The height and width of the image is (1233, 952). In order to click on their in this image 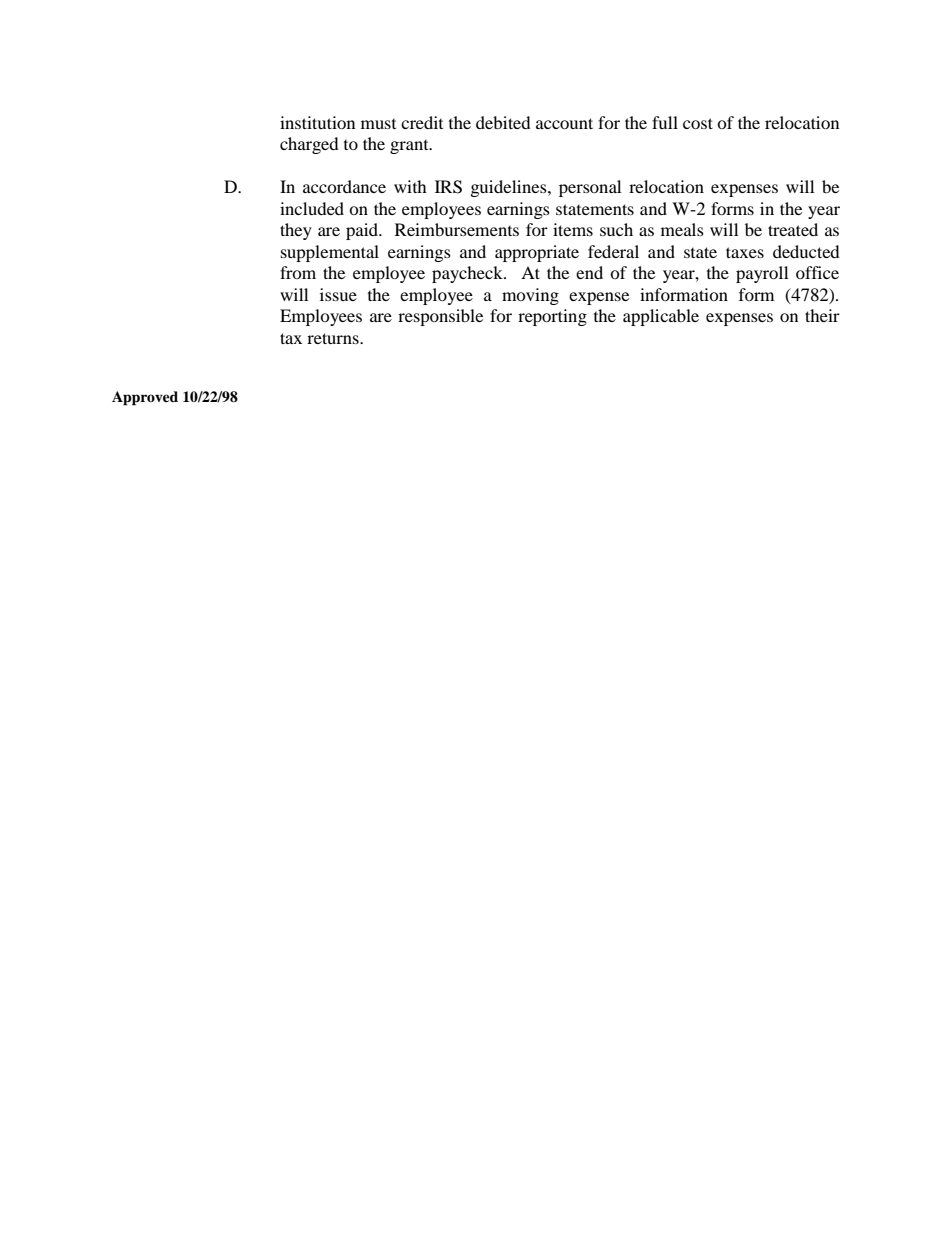, I will do `click(822, 315)`.
